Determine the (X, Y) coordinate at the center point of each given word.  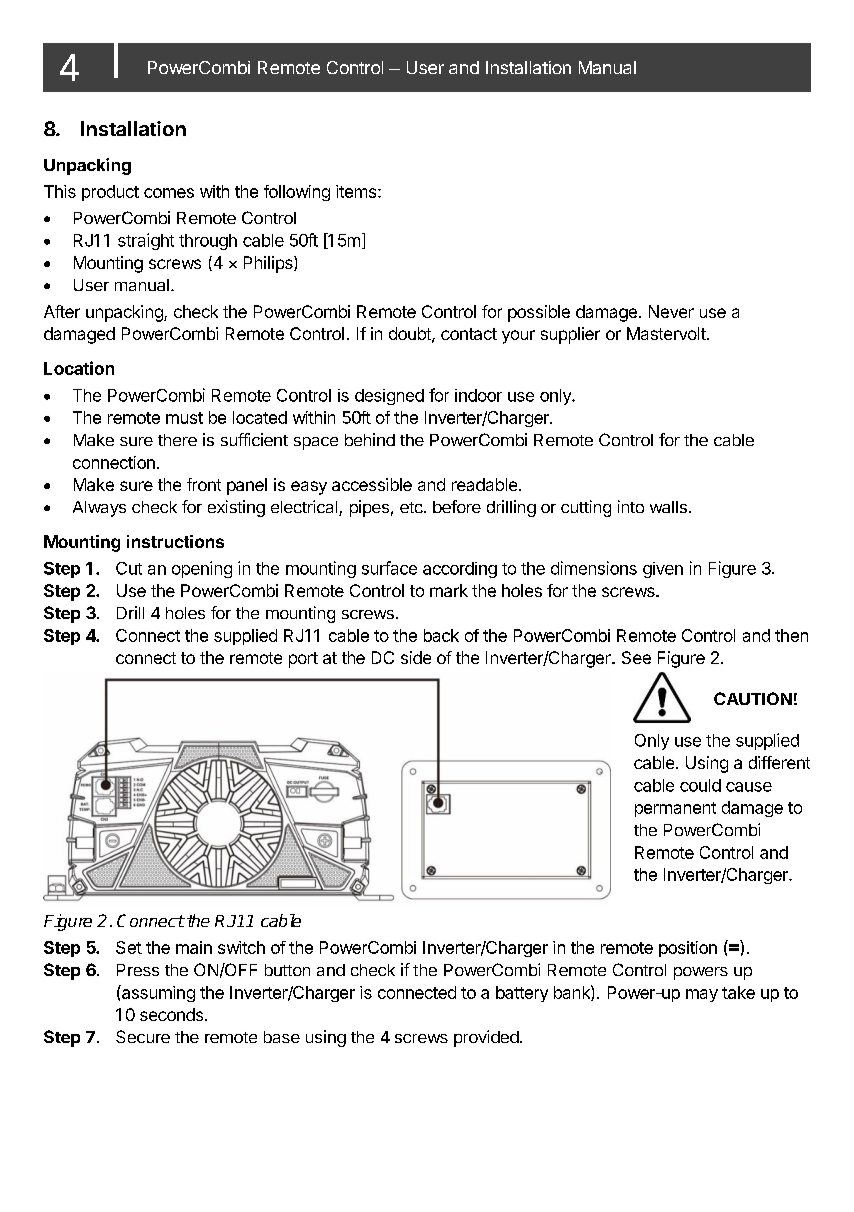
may (702, 995)
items (356, 191)
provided (486, 1038)
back (441, 635)
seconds (171, 1014)
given (663, 570)
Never (671, 311)
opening (202, 569)
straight (146, 241)
